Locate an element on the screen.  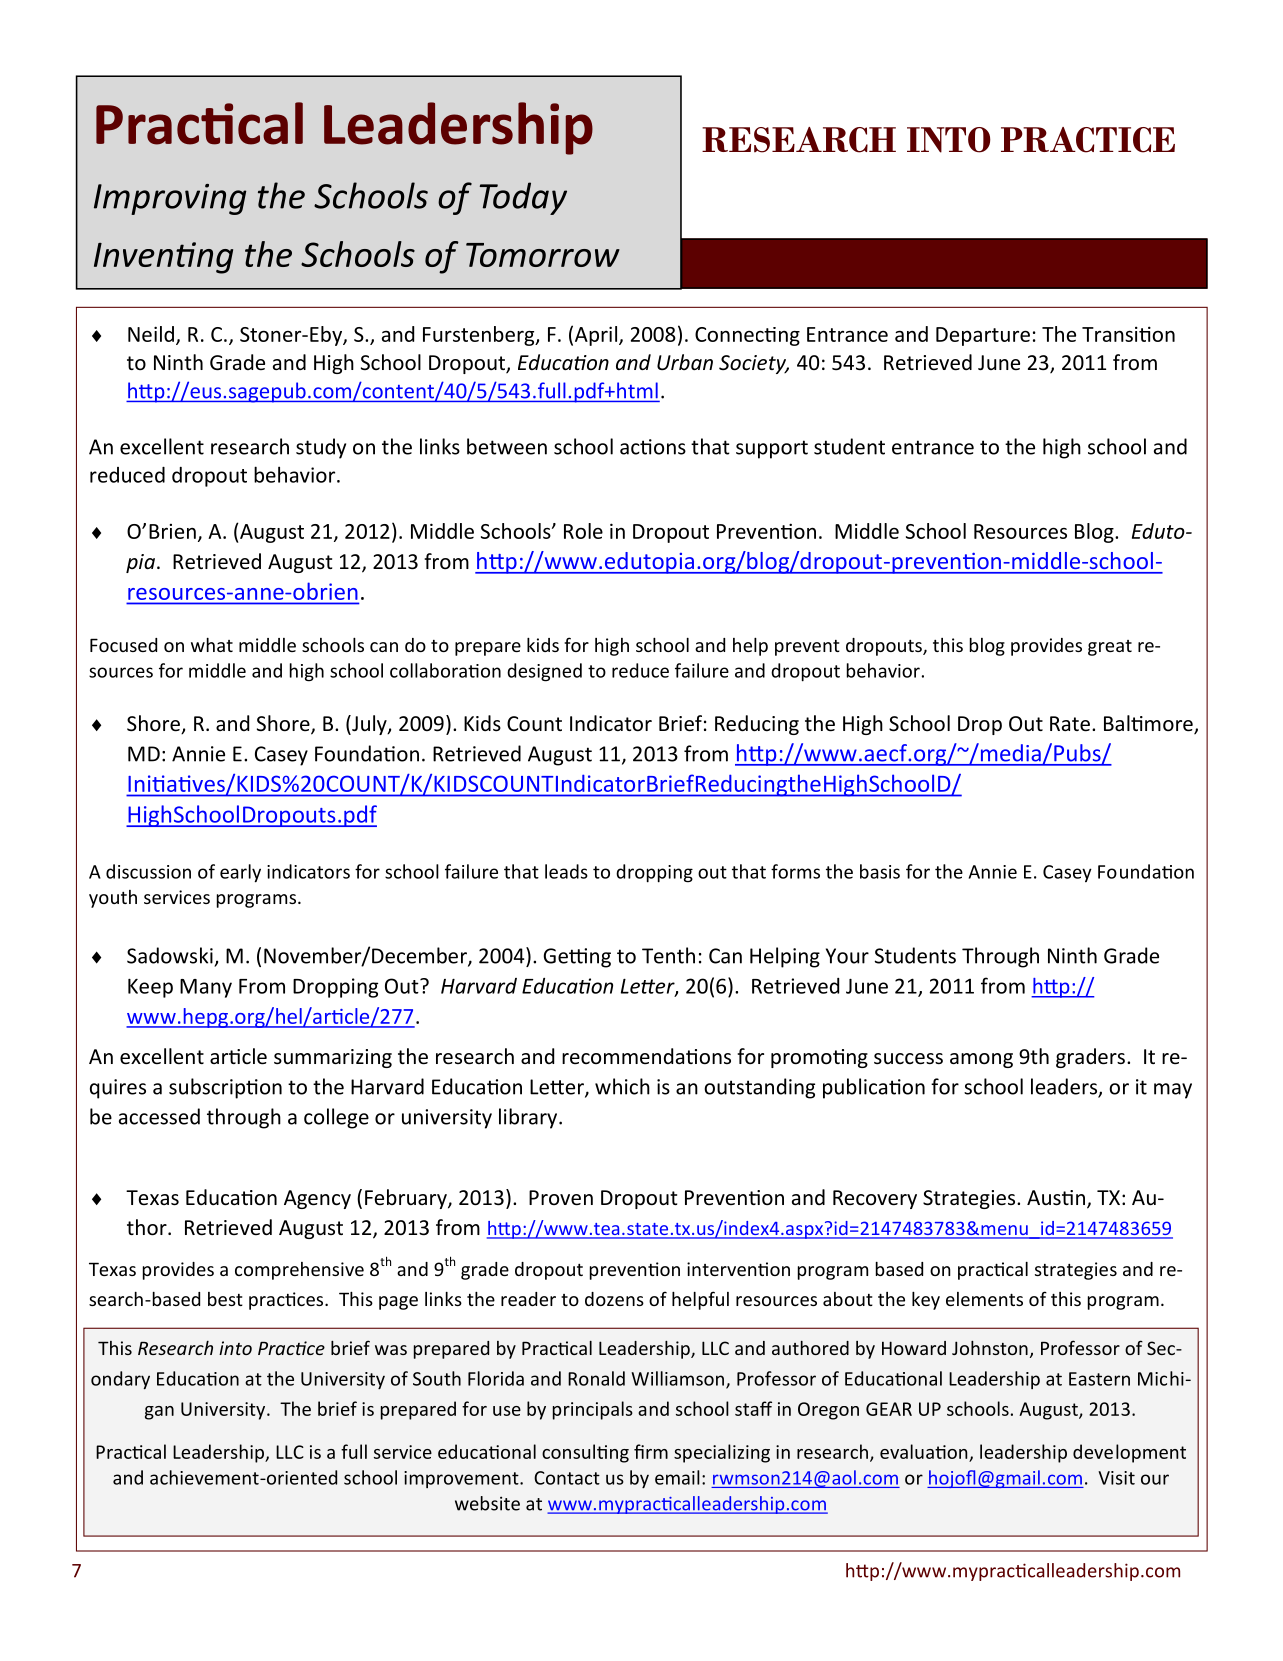
Tomorrow is located at coordinates (543, 255).
